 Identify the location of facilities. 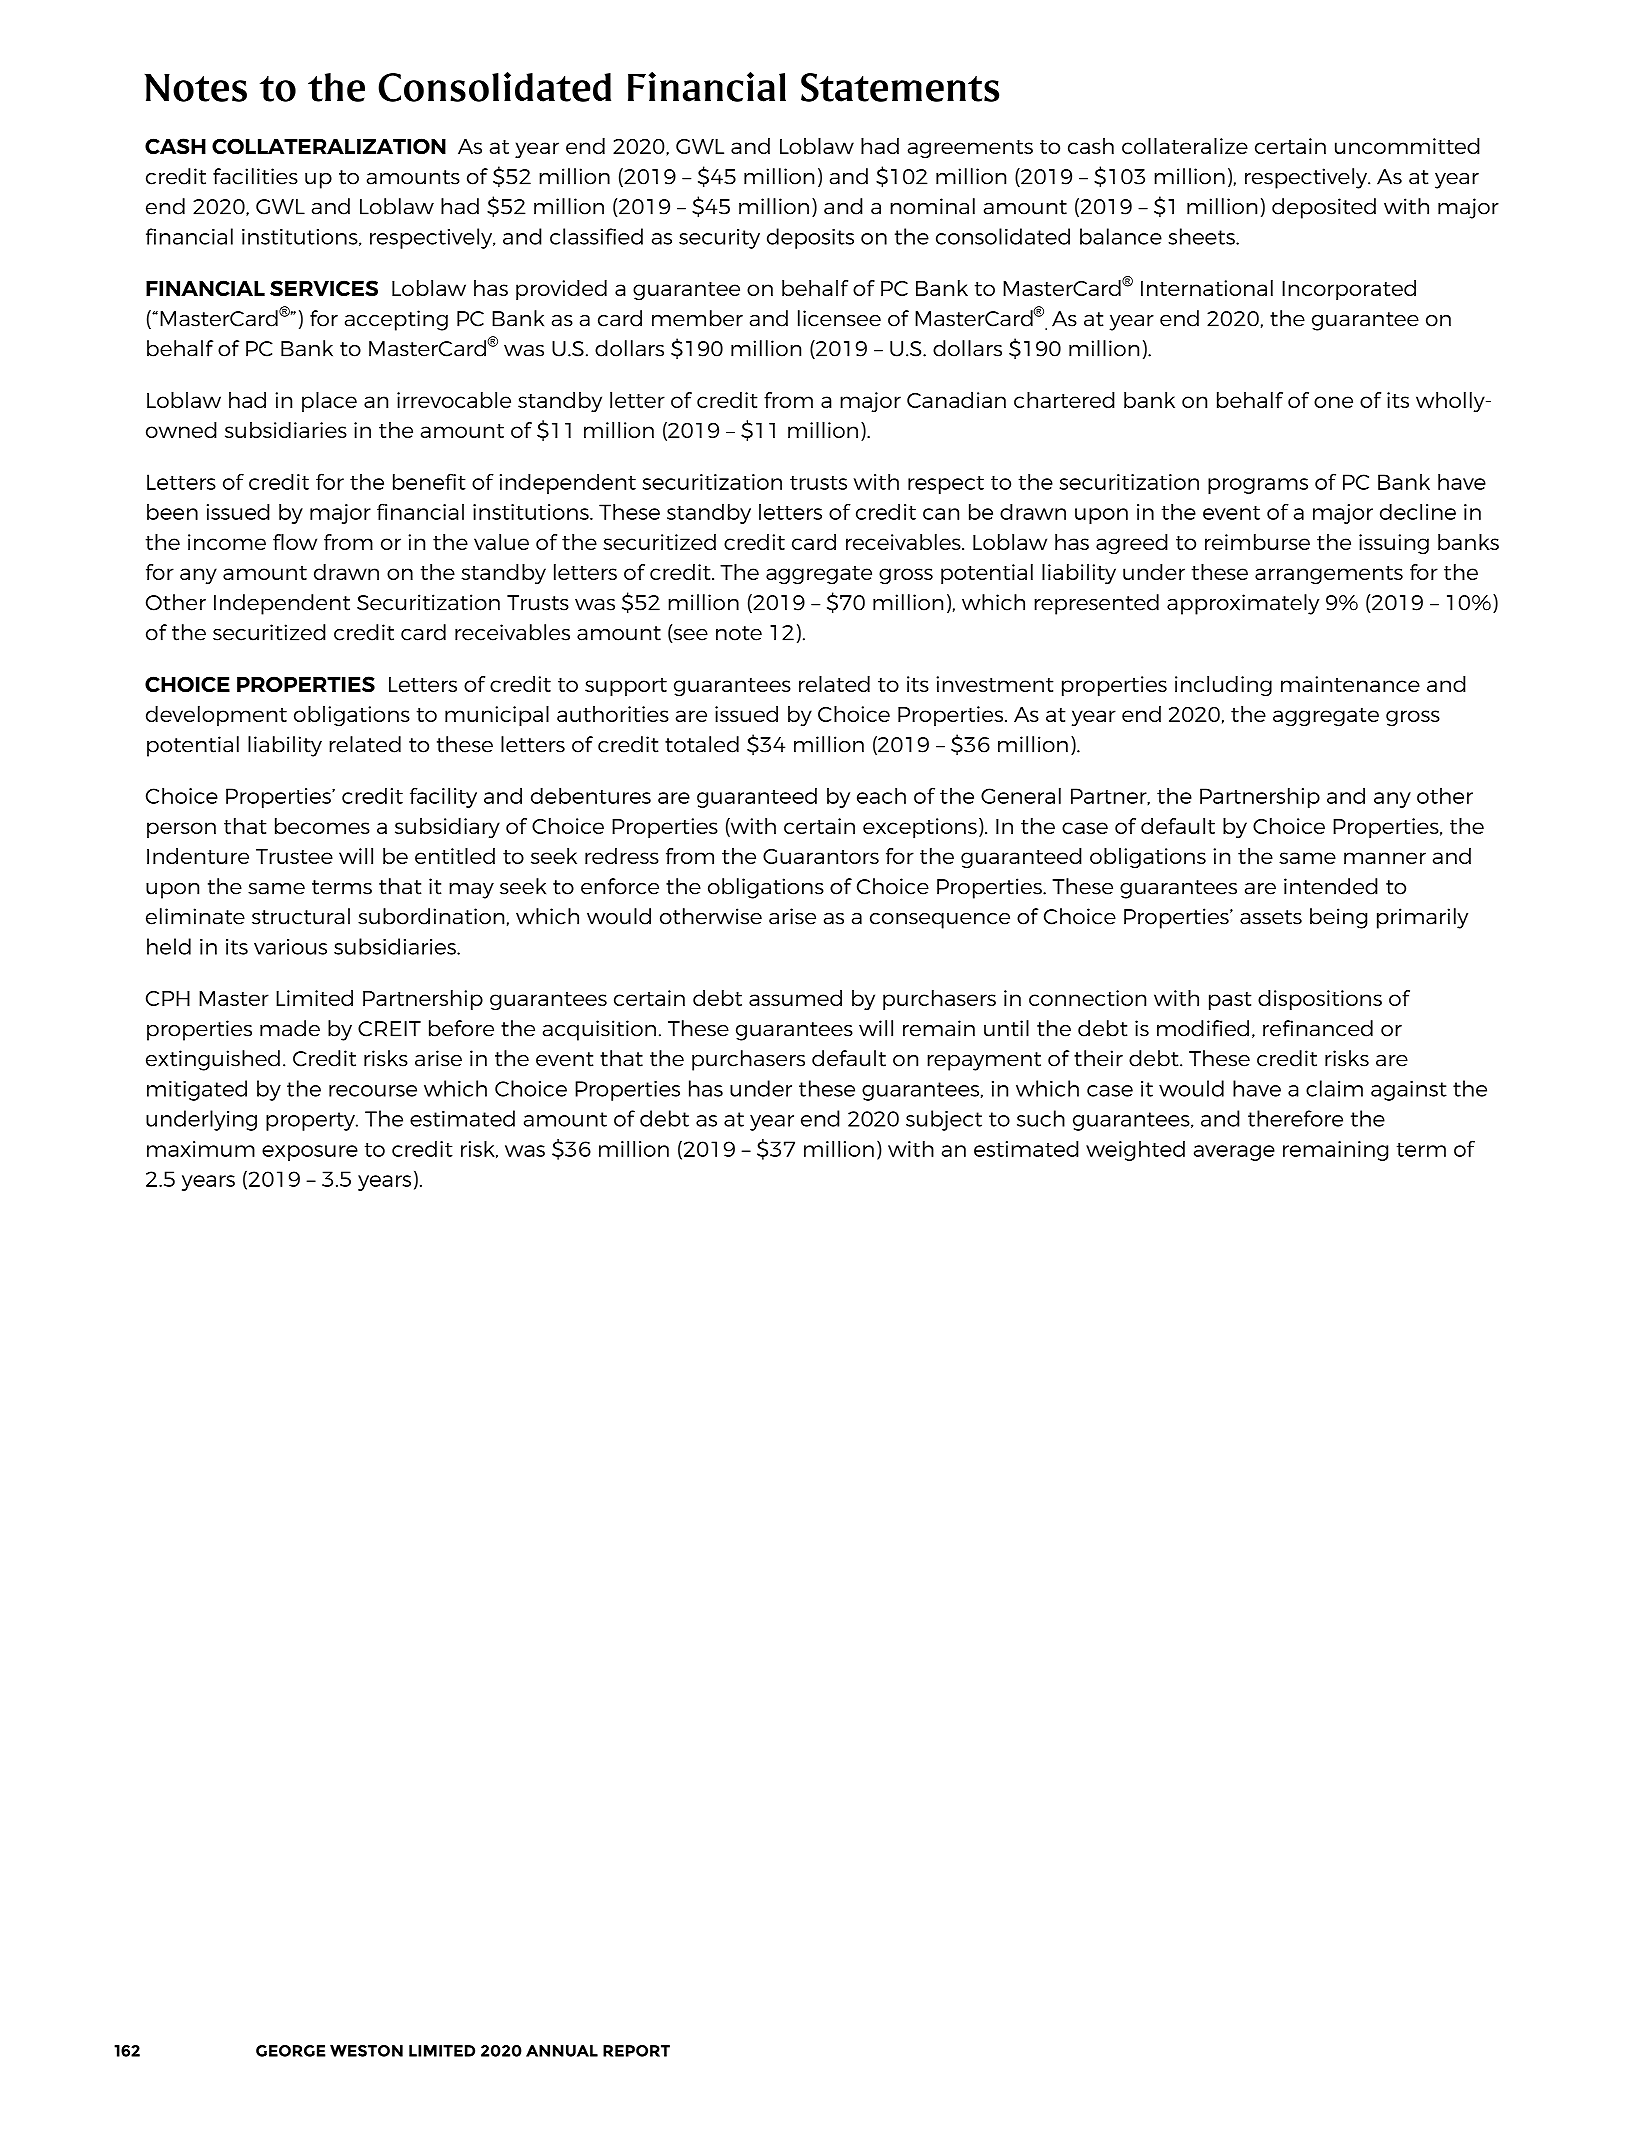
(255, 176).
